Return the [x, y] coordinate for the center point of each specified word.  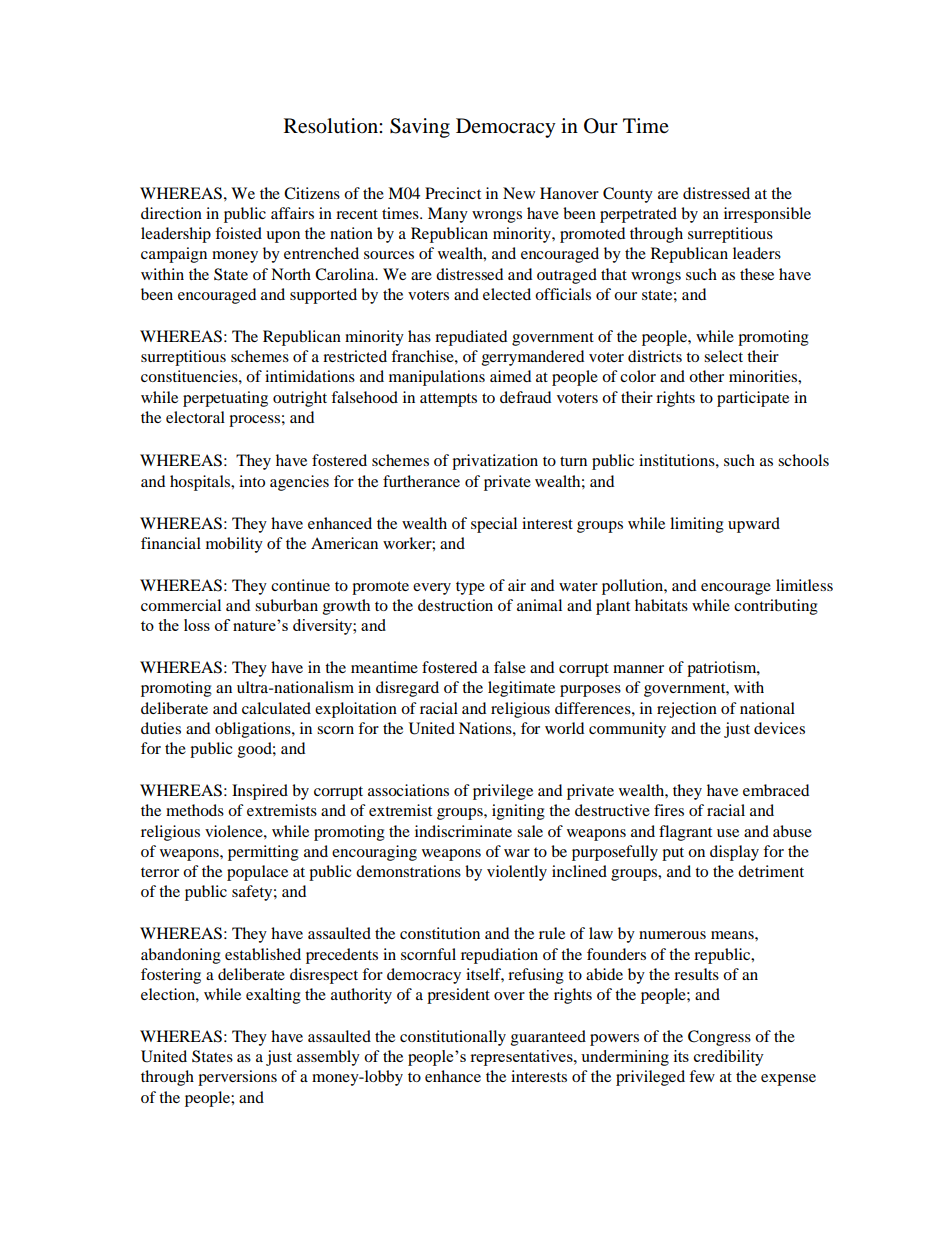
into [252, 481]
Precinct [453, 193]
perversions [237, 1078]
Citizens [312, 193]
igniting [518, 812]
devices [779, 728]
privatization [495, 462]
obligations [254, 730]
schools [803, 460]
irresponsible [767, 215]
